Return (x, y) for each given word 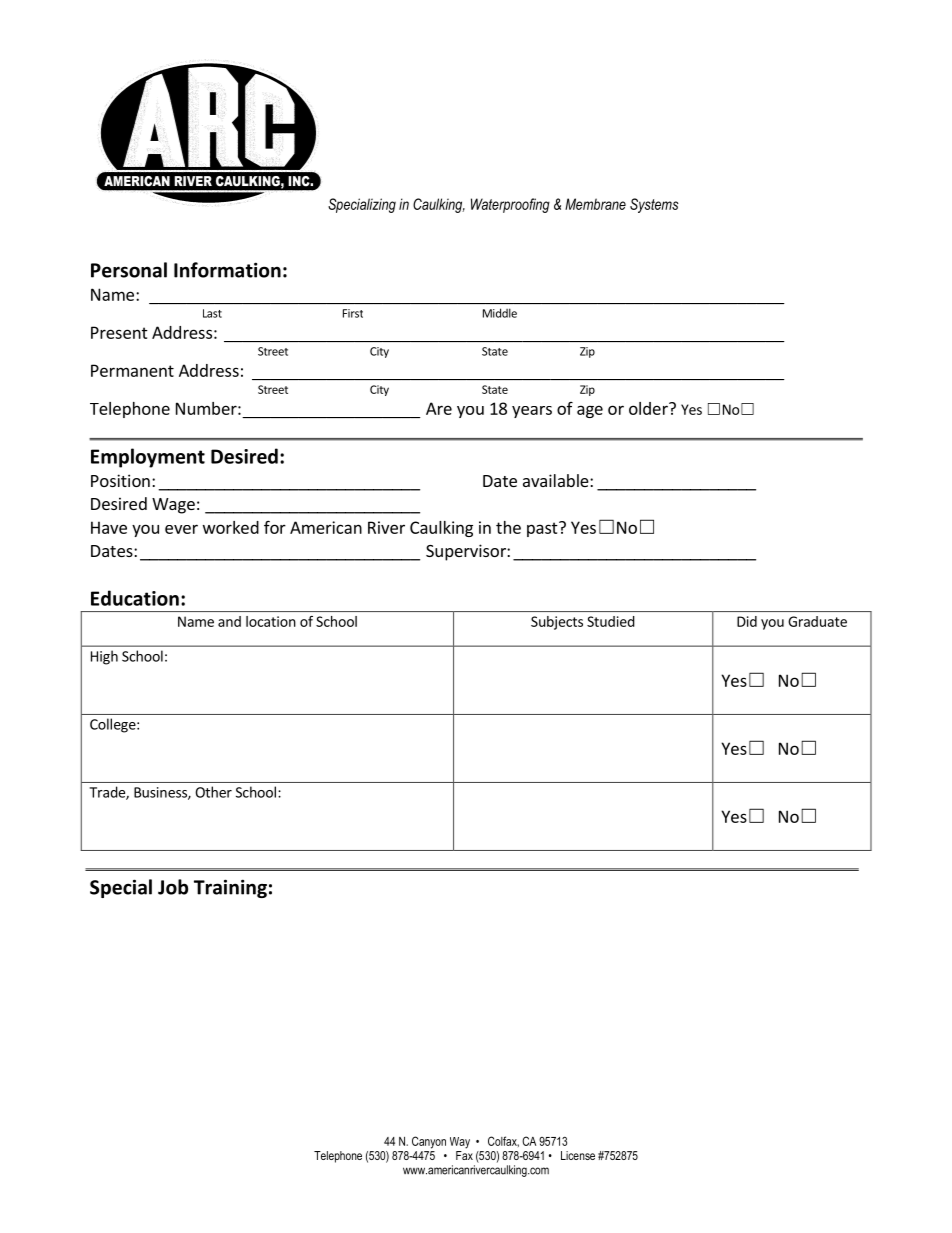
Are (439, 408)
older (649, 408)
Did (747, 621)
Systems (654, 205)
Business (161, 793)
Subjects (557, 623)
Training (230, 888)
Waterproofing (510, 205)
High (104, 657)
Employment (148, 458)
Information (227, 270)
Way (460, 1143)
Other (213, 792)
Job (173, 887)
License (578, 1155)
